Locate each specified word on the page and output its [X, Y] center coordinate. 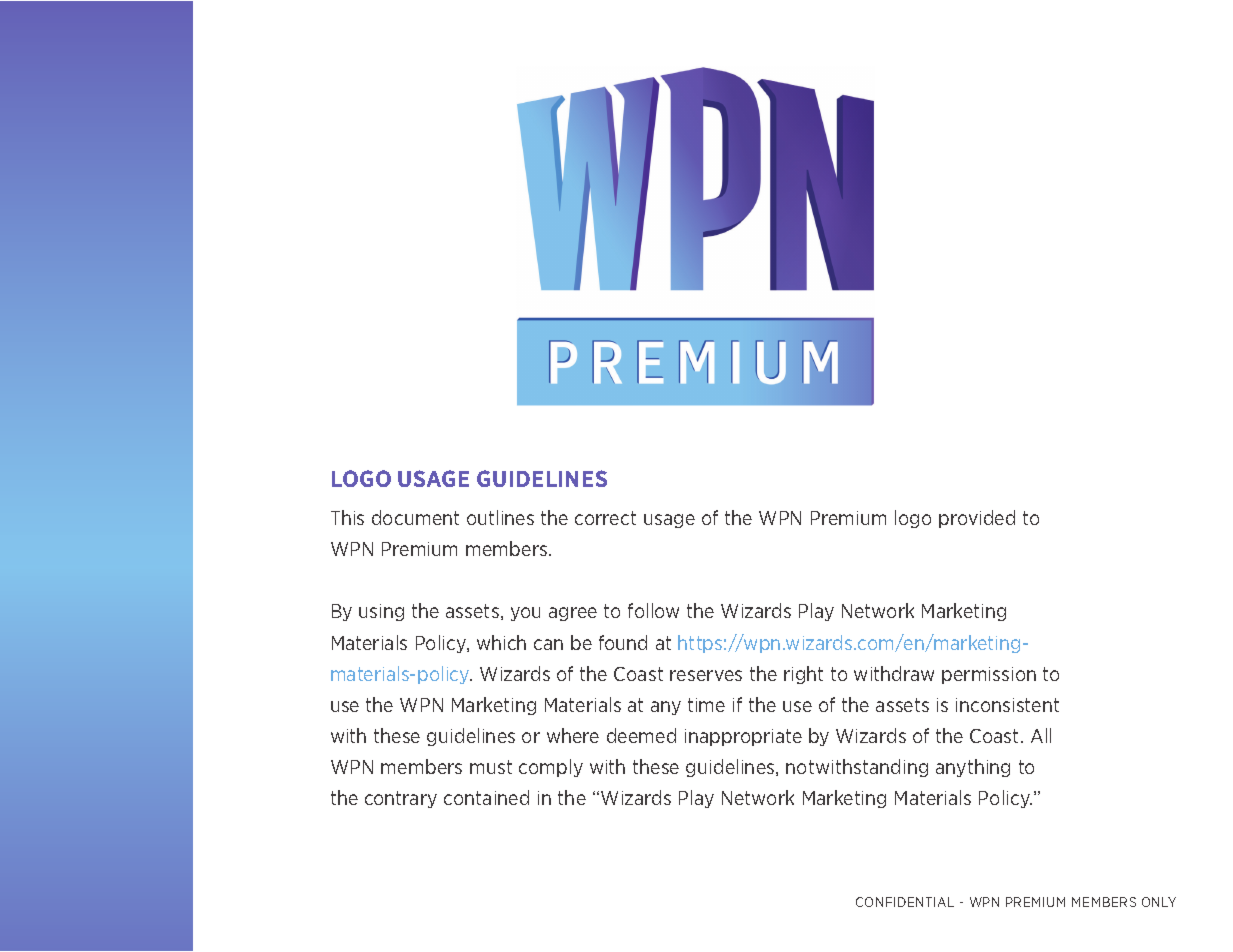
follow [653, 610]
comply [551, 768]
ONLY [1159, 902]
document [415, 517]
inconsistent [1007, 705]
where [573, 735]
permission [989, 675]
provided [977, 519]
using [381, 612]
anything [973, 768]
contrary [401, 799]
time [706, 705]
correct [605, 518]
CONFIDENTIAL [905, 902]
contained [486, 797]
